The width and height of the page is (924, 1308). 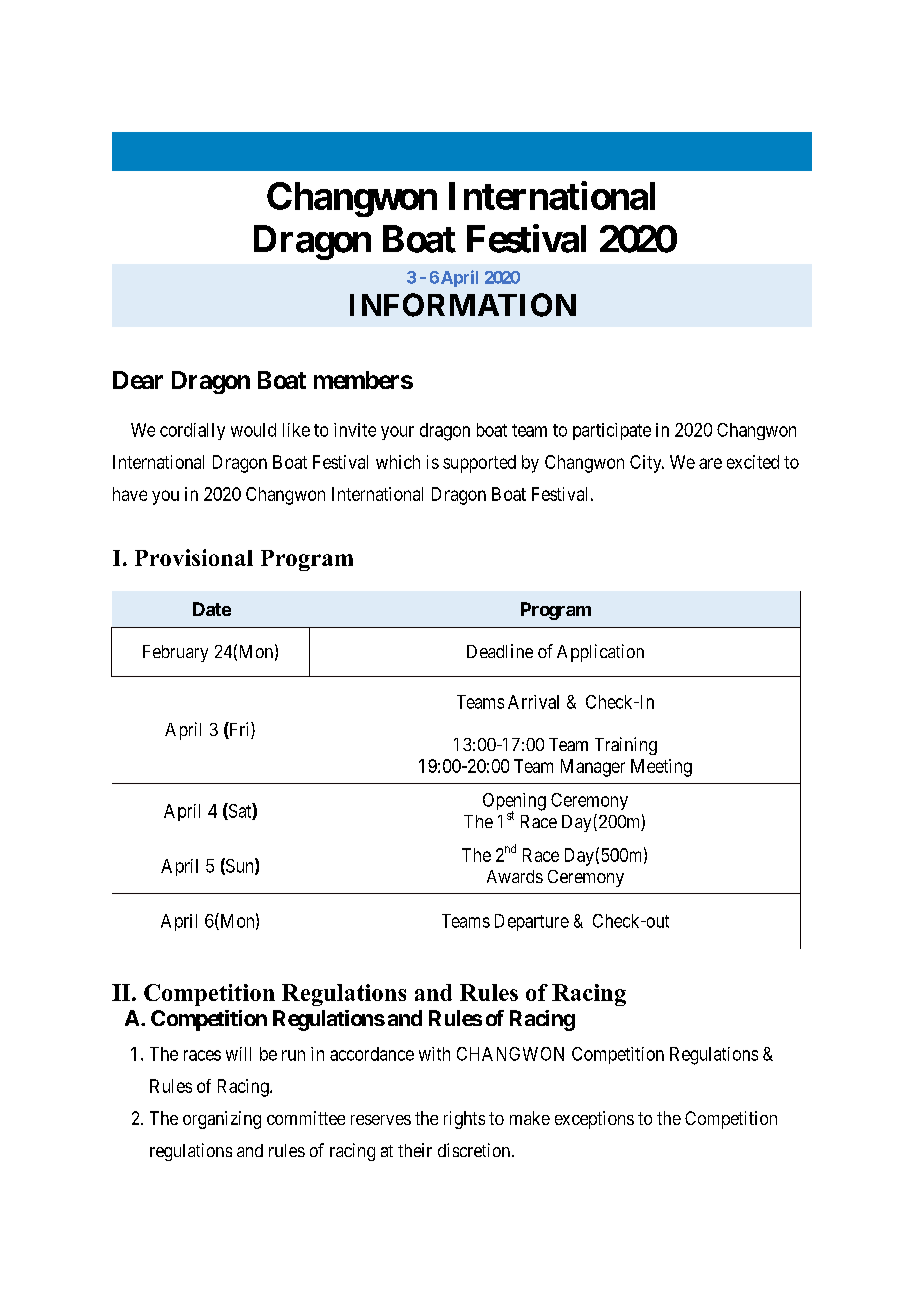 I want to click on INFORMATION, so click(x=463, y=305).
